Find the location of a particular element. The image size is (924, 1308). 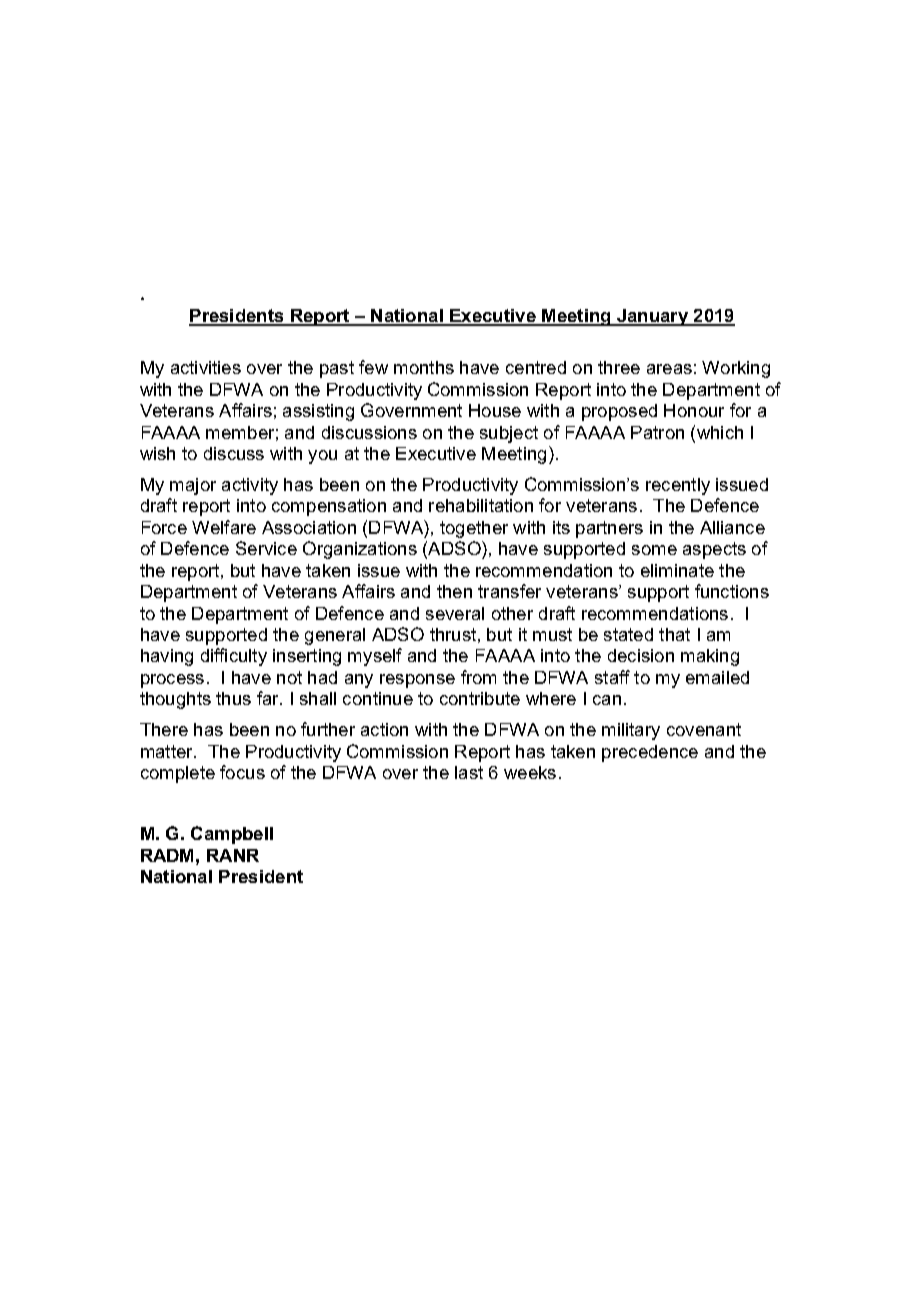

activities is located at coordinates (206, 367).
